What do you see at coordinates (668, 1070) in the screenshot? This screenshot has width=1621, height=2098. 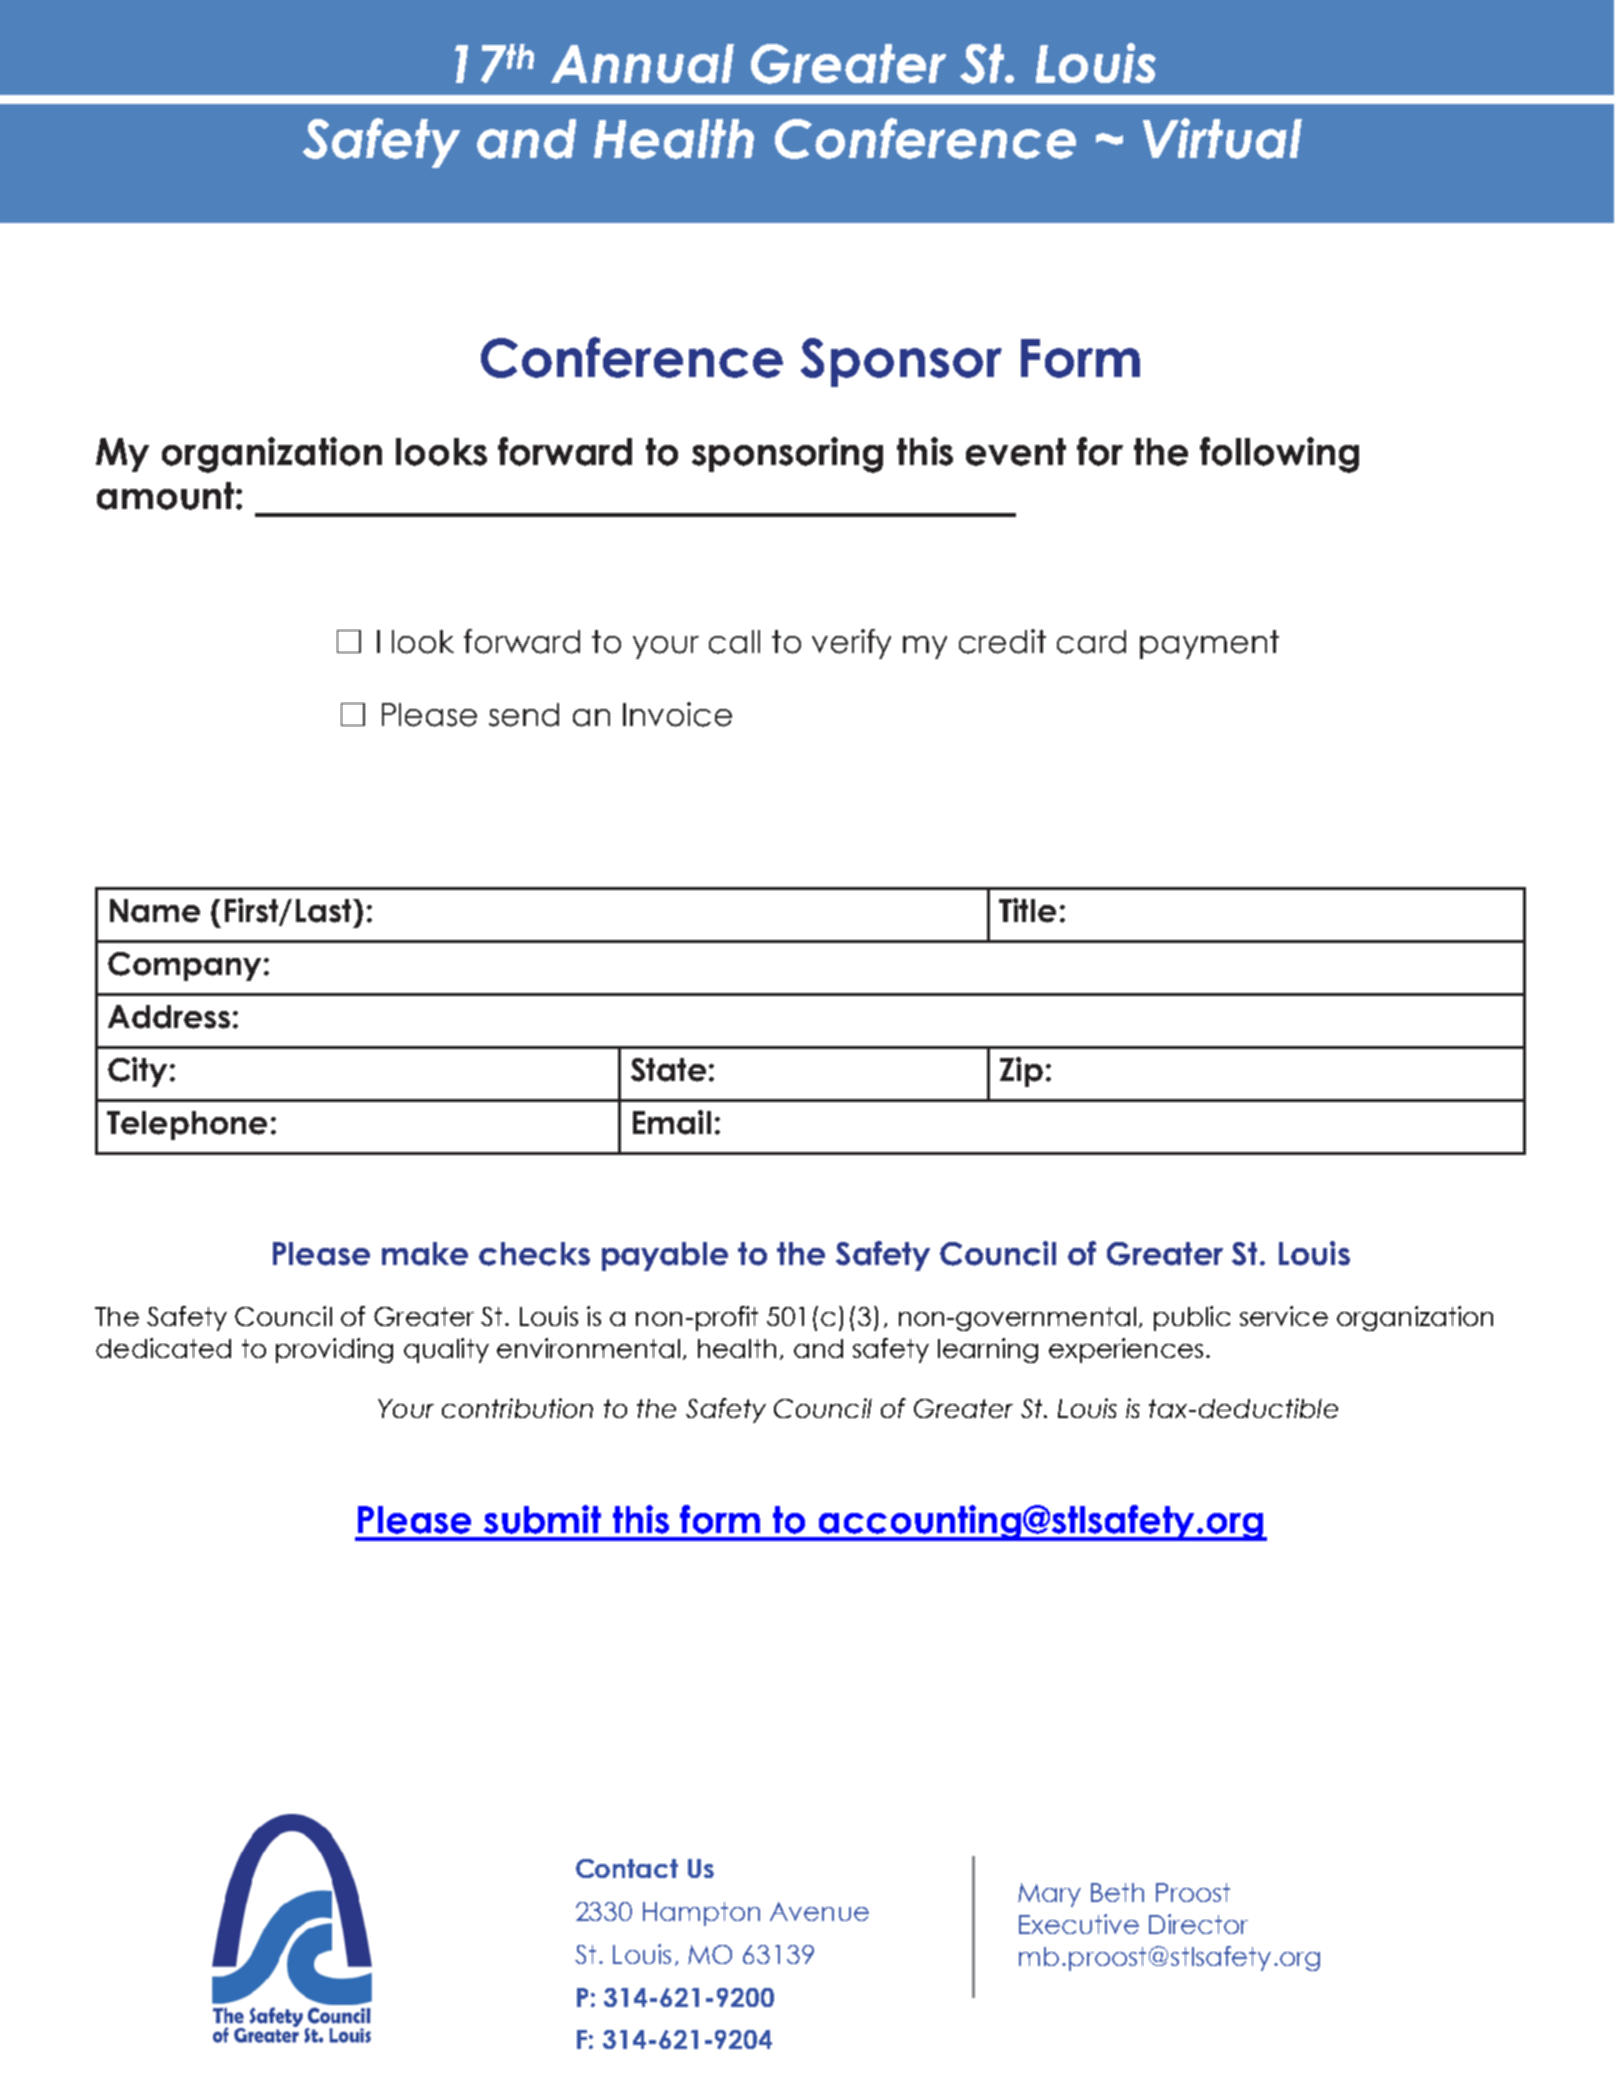 I see `State` at bounding box center [668, 1070].
